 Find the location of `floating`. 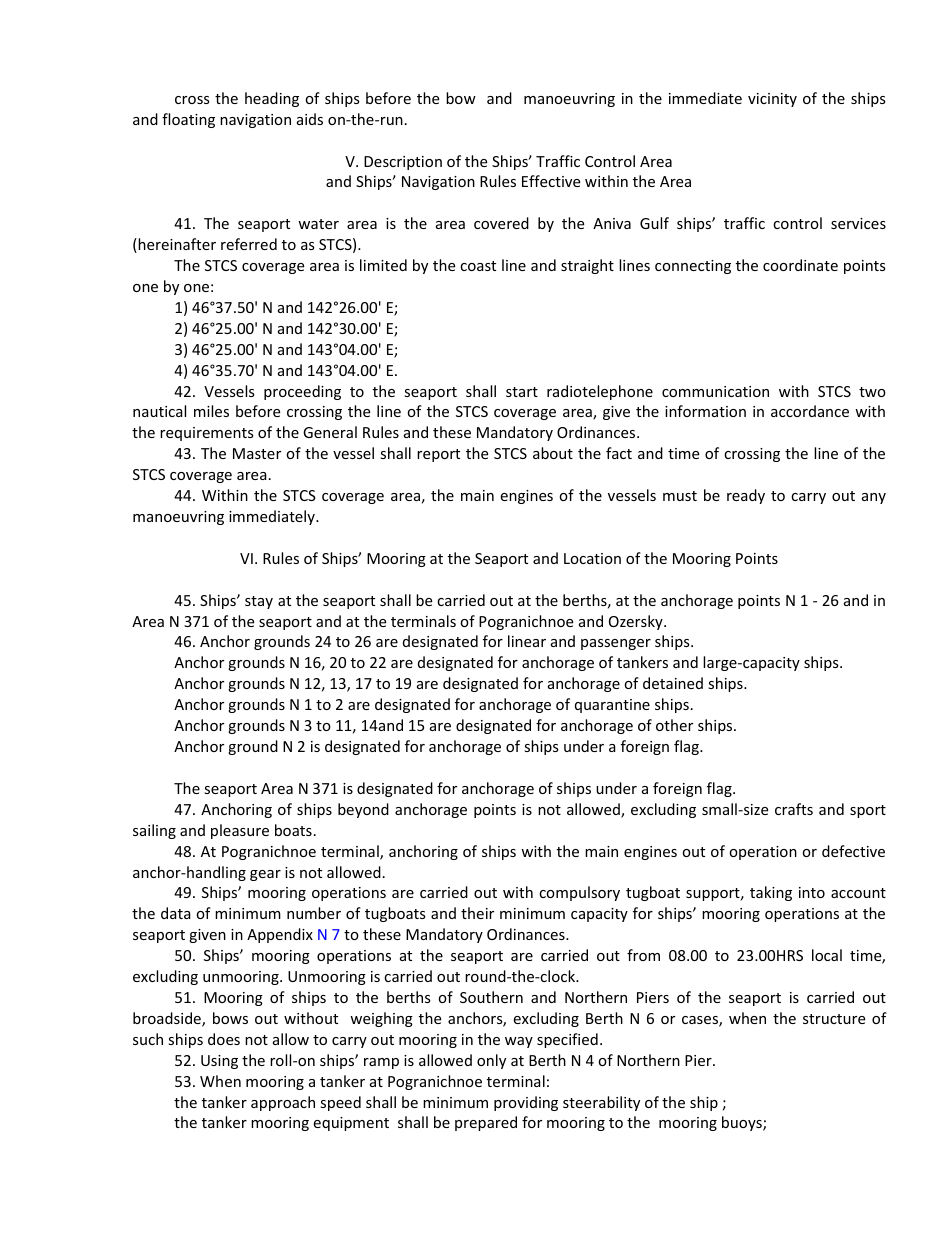

floating is located at coordinates (188, 120).
